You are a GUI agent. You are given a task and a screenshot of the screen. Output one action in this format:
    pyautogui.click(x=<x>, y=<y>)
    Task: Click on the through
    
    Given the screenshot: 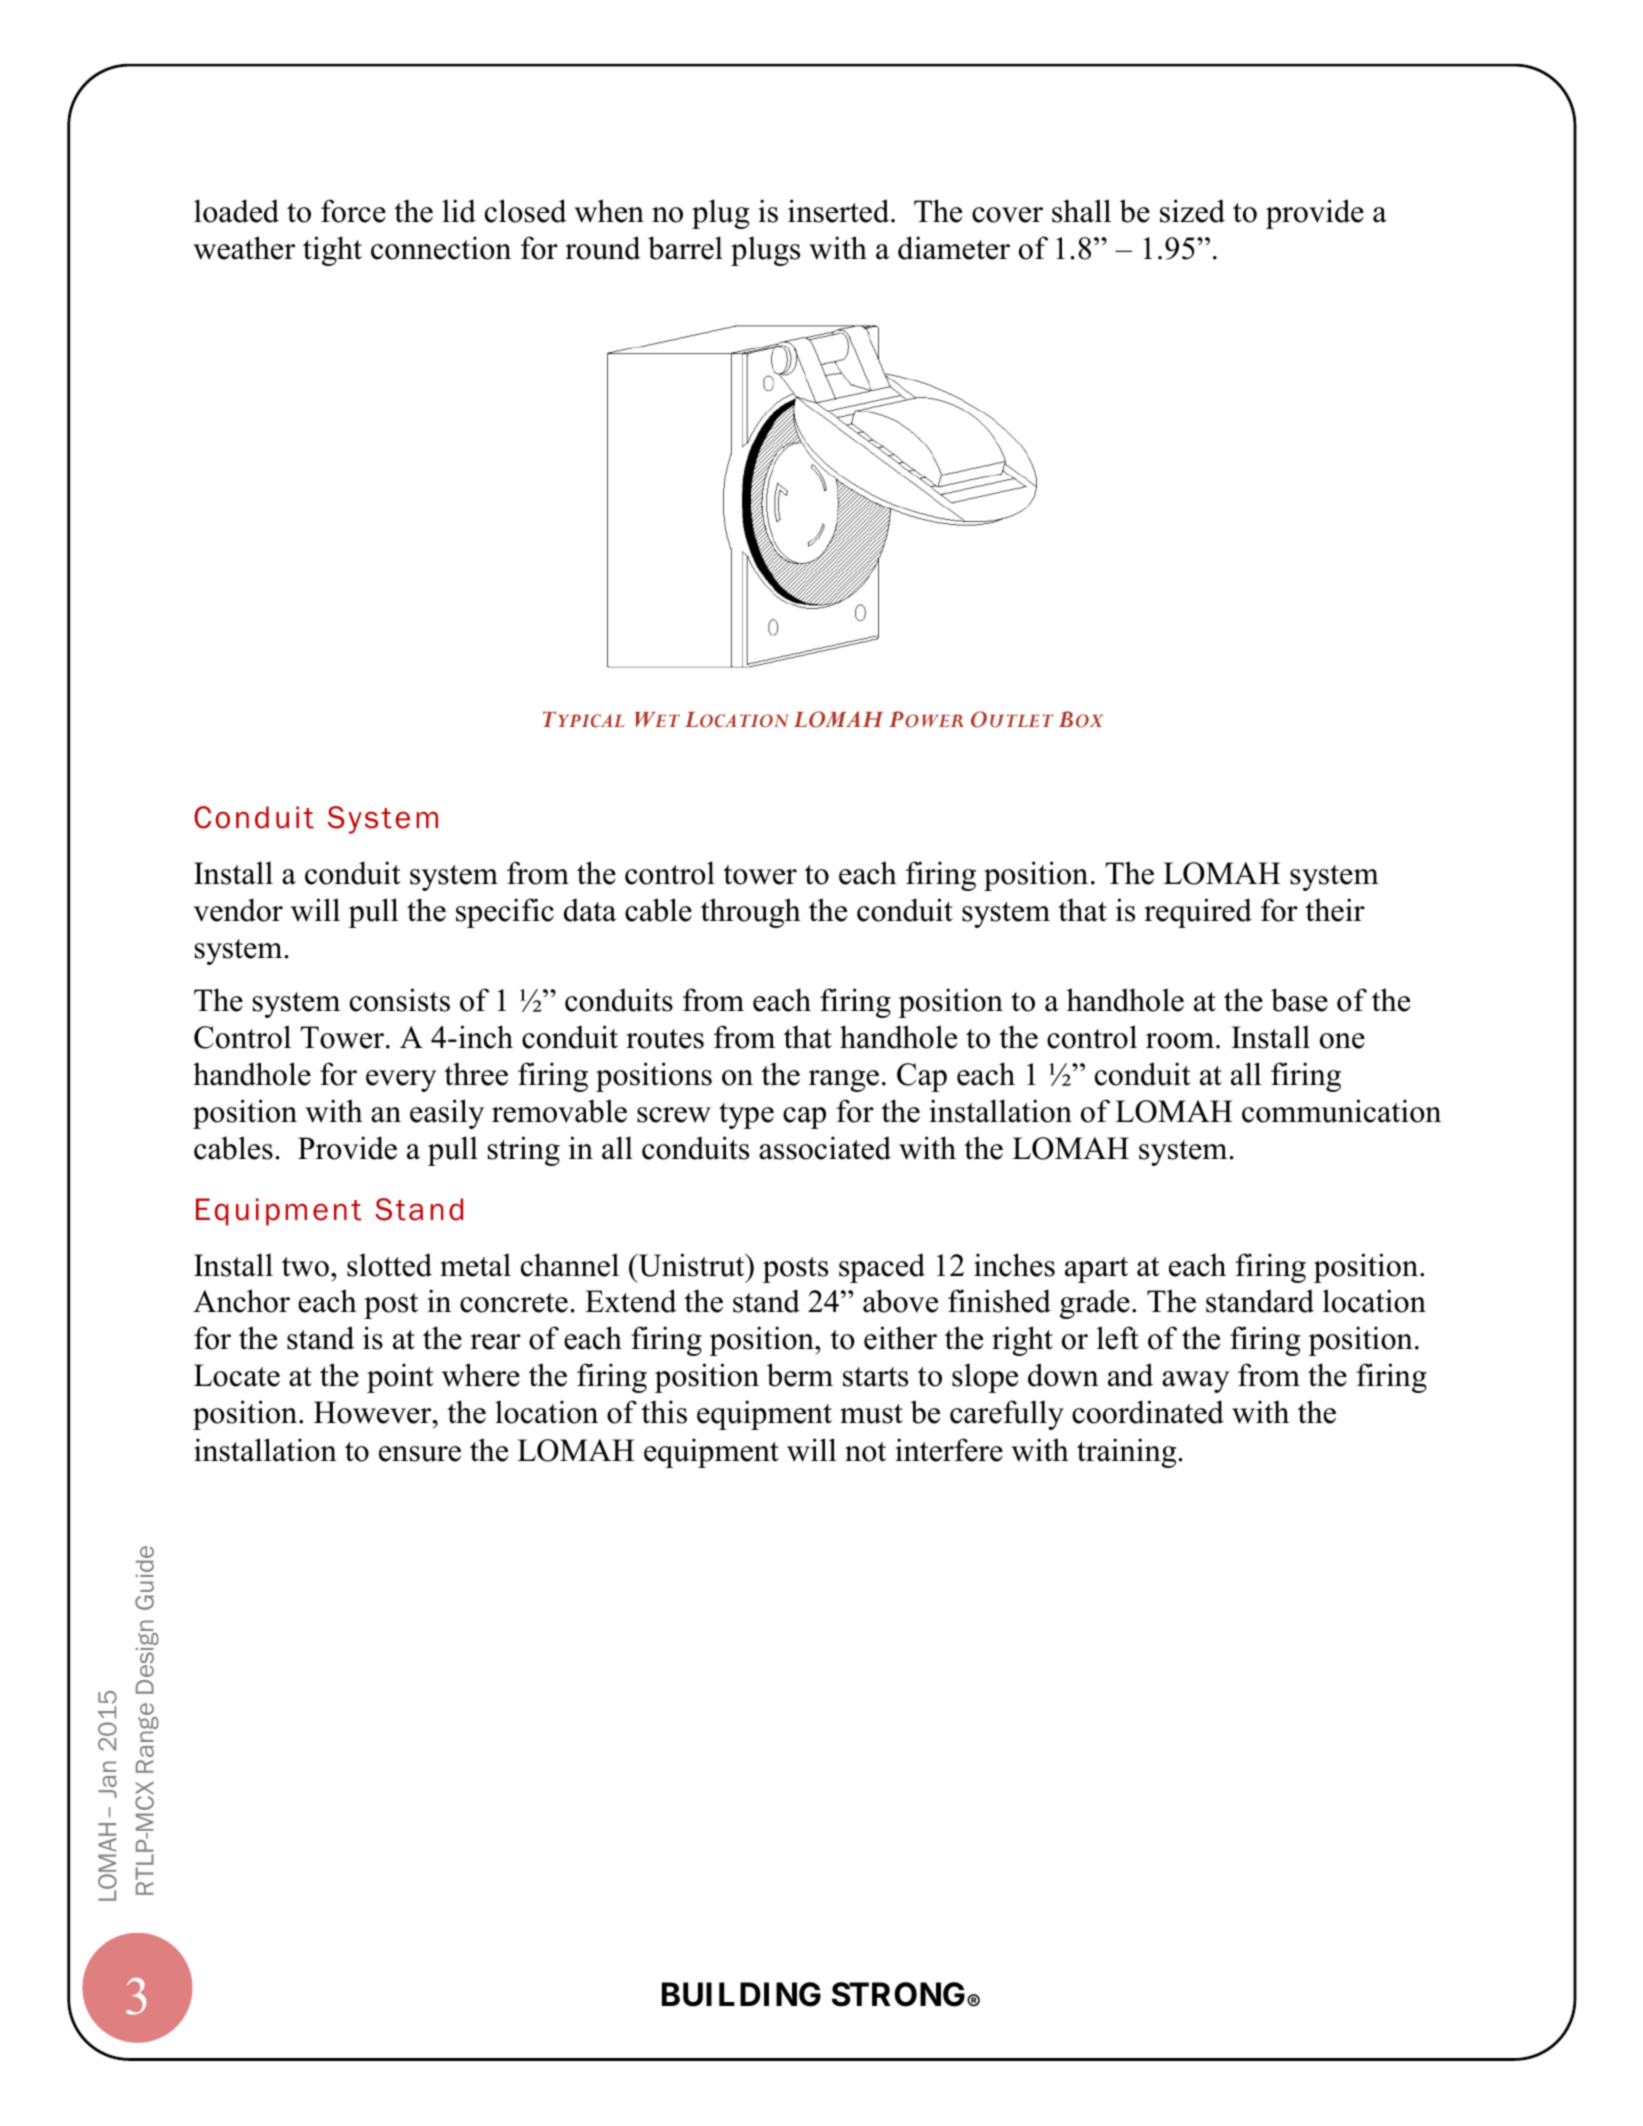 What is the action you would take?
    pyautogui.click(x=751, y=913)
